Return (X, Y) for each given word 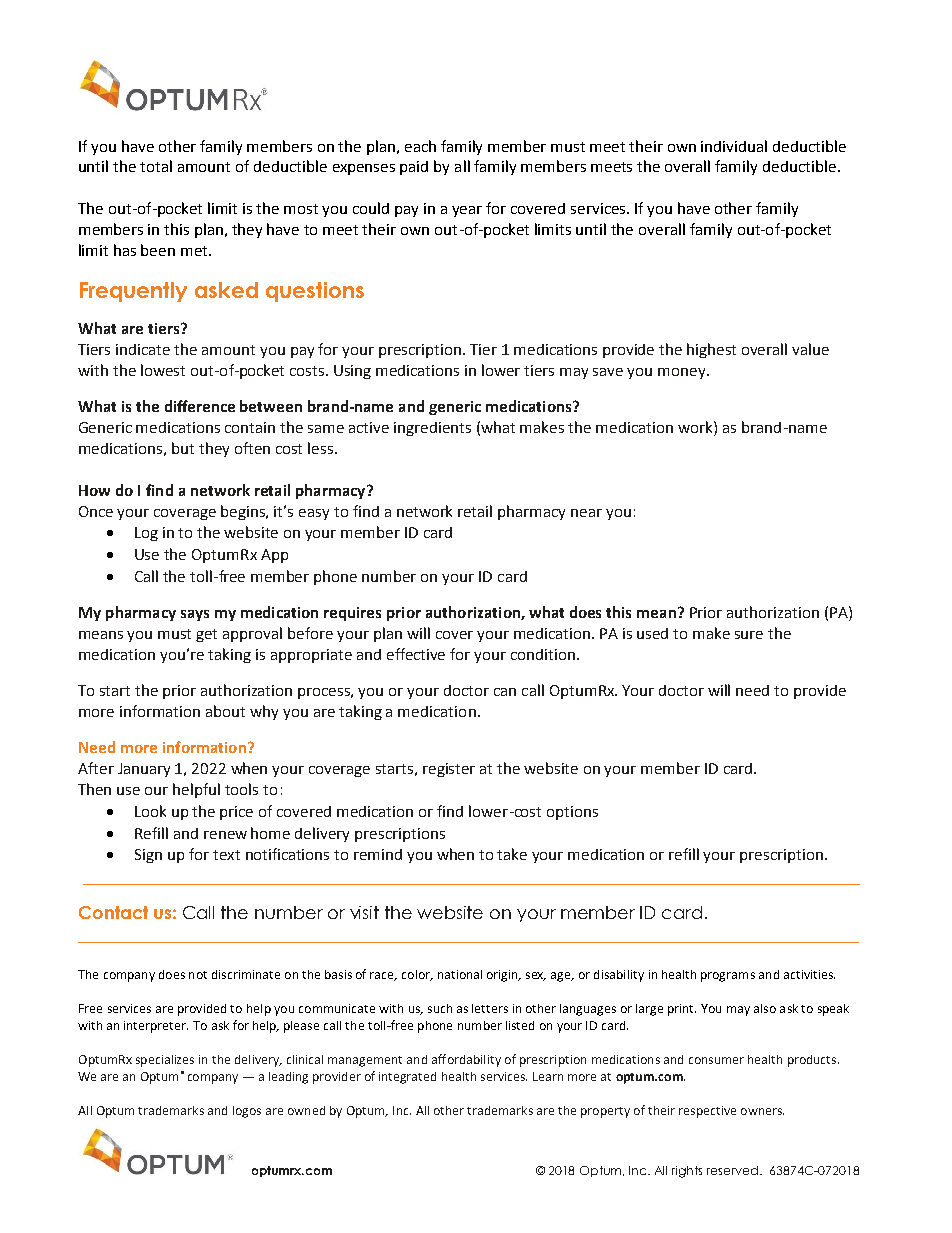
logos (247, 1112)
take (512, 854)
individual (734, 146)
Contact (113, 912)
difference (200, 406)
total (156, 166)
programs (728, 977)
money (683, 373)
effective (416, 654)
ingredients (432, 429)
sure (749, 635)
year (467, 211)
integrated (407, 1078)
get (206, 635)
